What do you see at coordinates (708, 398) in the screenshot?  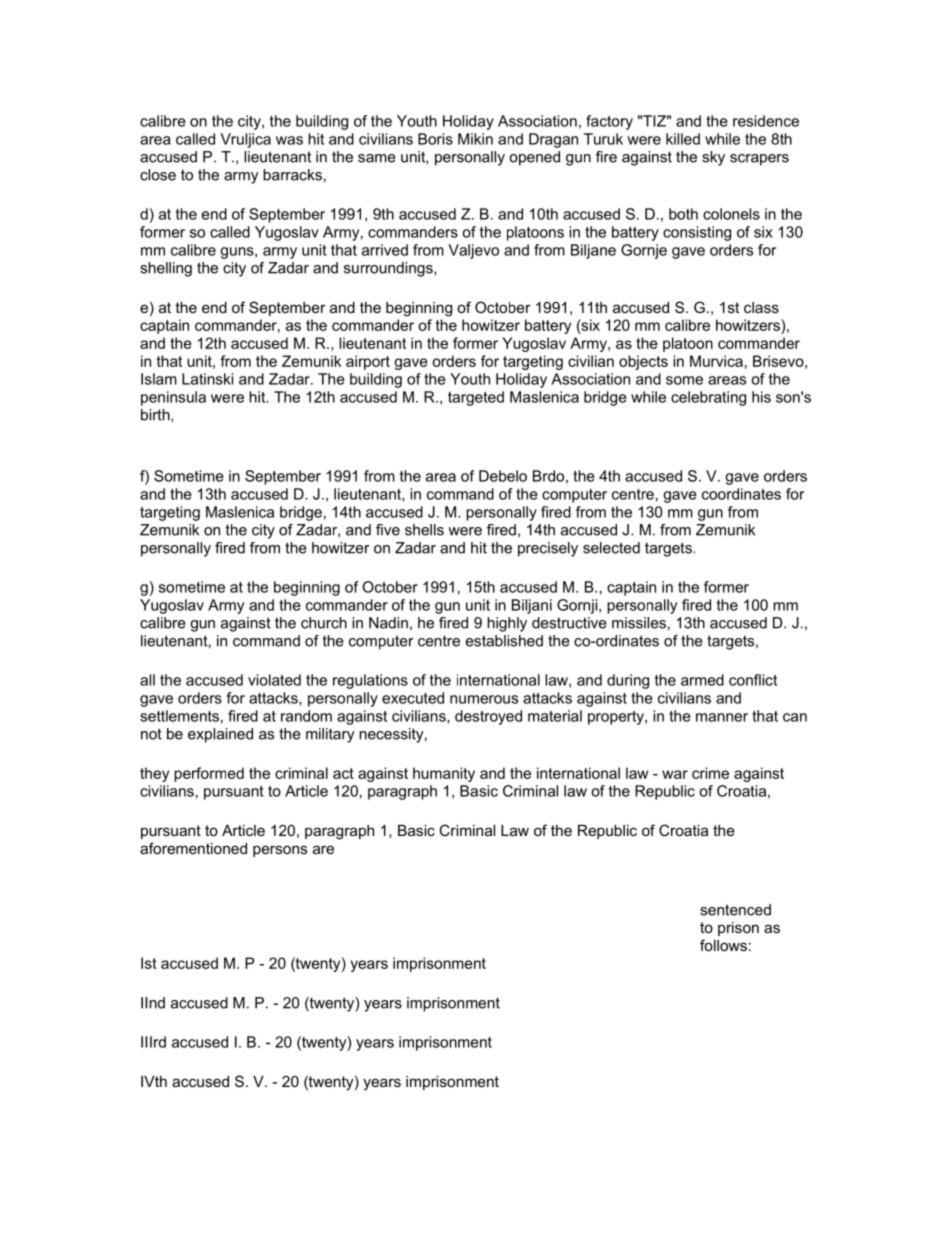 I see `celebrating` at bounding box center [708, 398].
